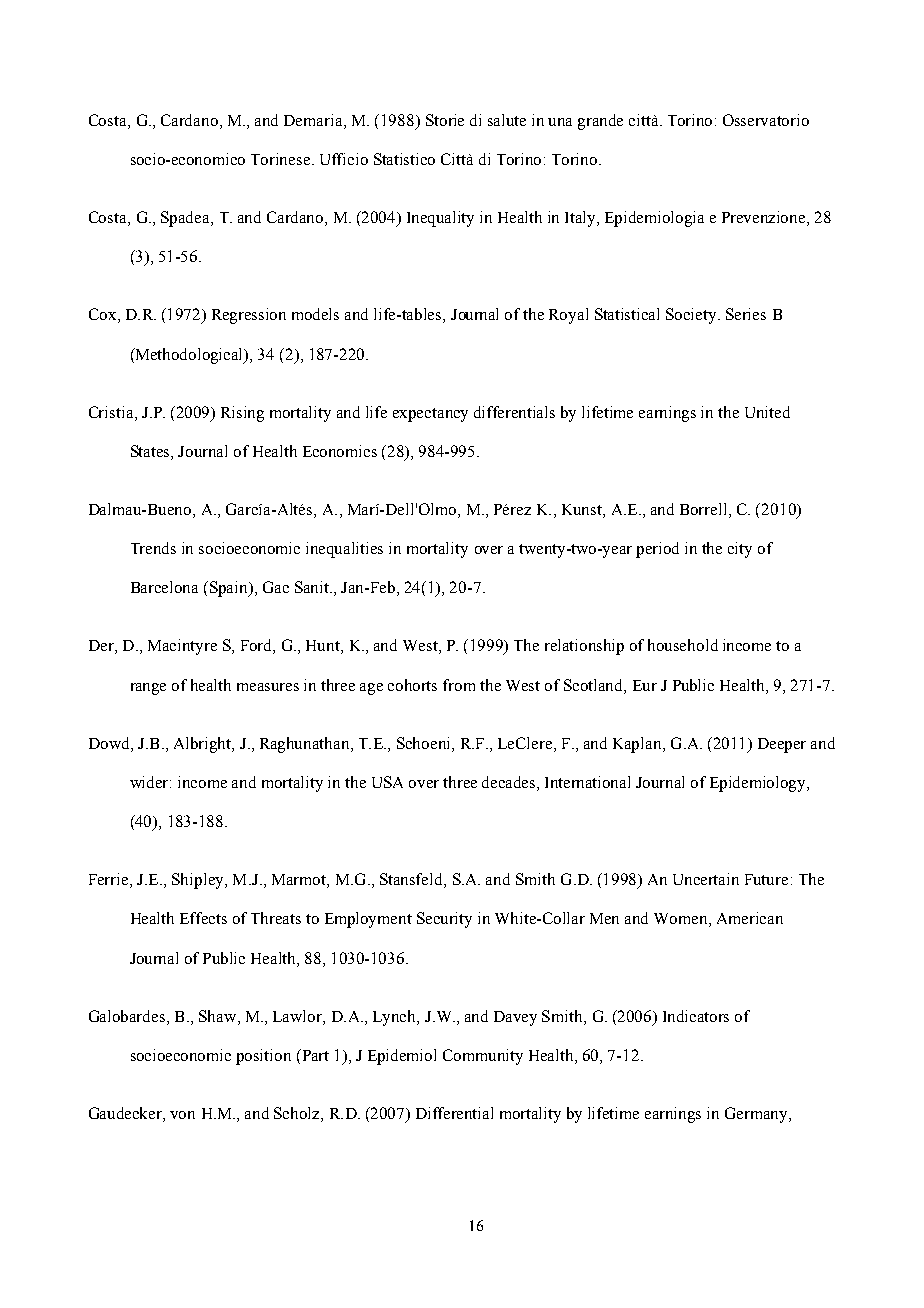  I want to click on Barcelona, so click(164, 587).
